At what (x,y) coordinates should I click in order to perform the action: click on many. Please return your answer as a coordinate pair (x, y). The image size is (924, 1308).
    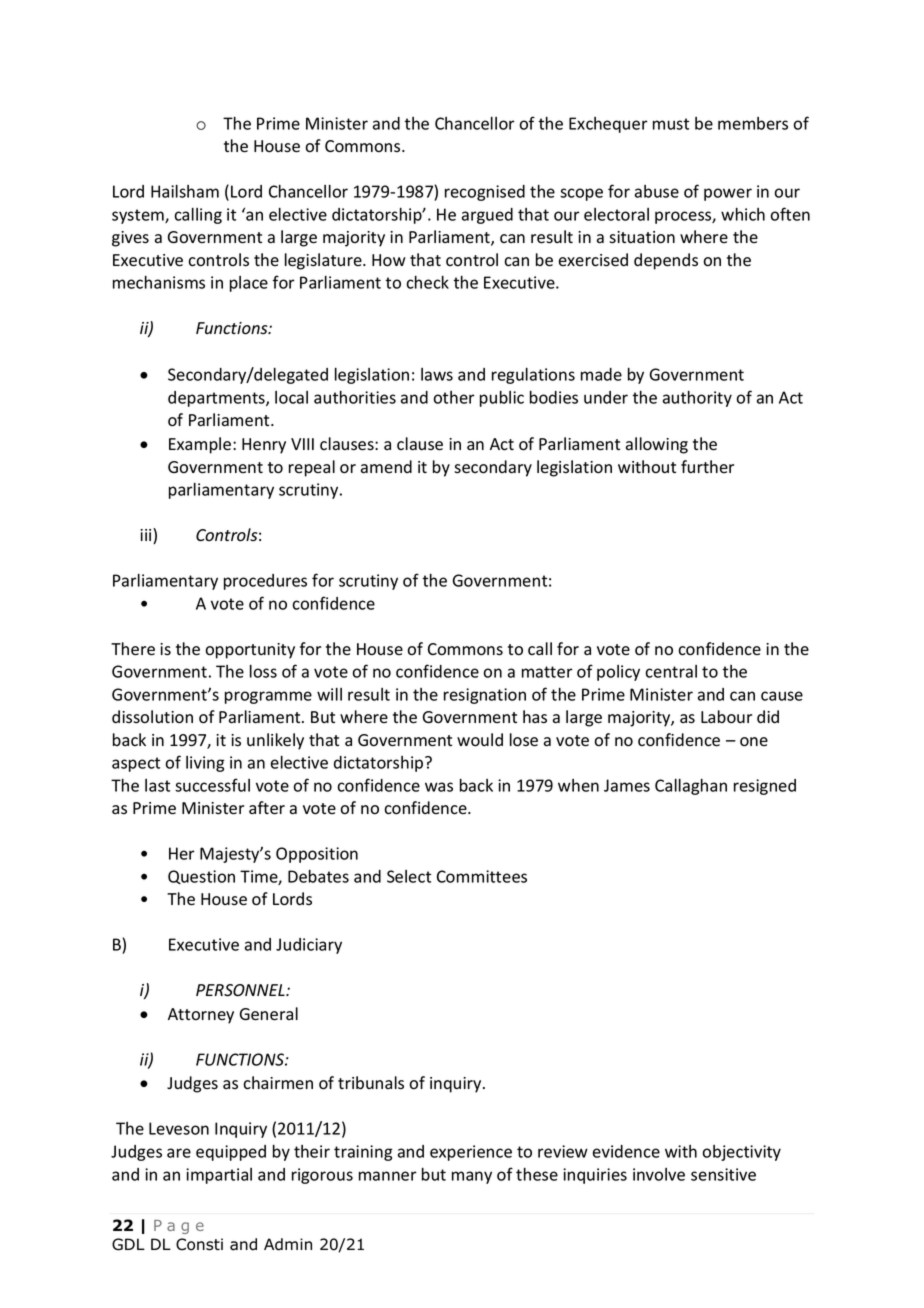
    Looking at the image, I should click on (472, 1177).
